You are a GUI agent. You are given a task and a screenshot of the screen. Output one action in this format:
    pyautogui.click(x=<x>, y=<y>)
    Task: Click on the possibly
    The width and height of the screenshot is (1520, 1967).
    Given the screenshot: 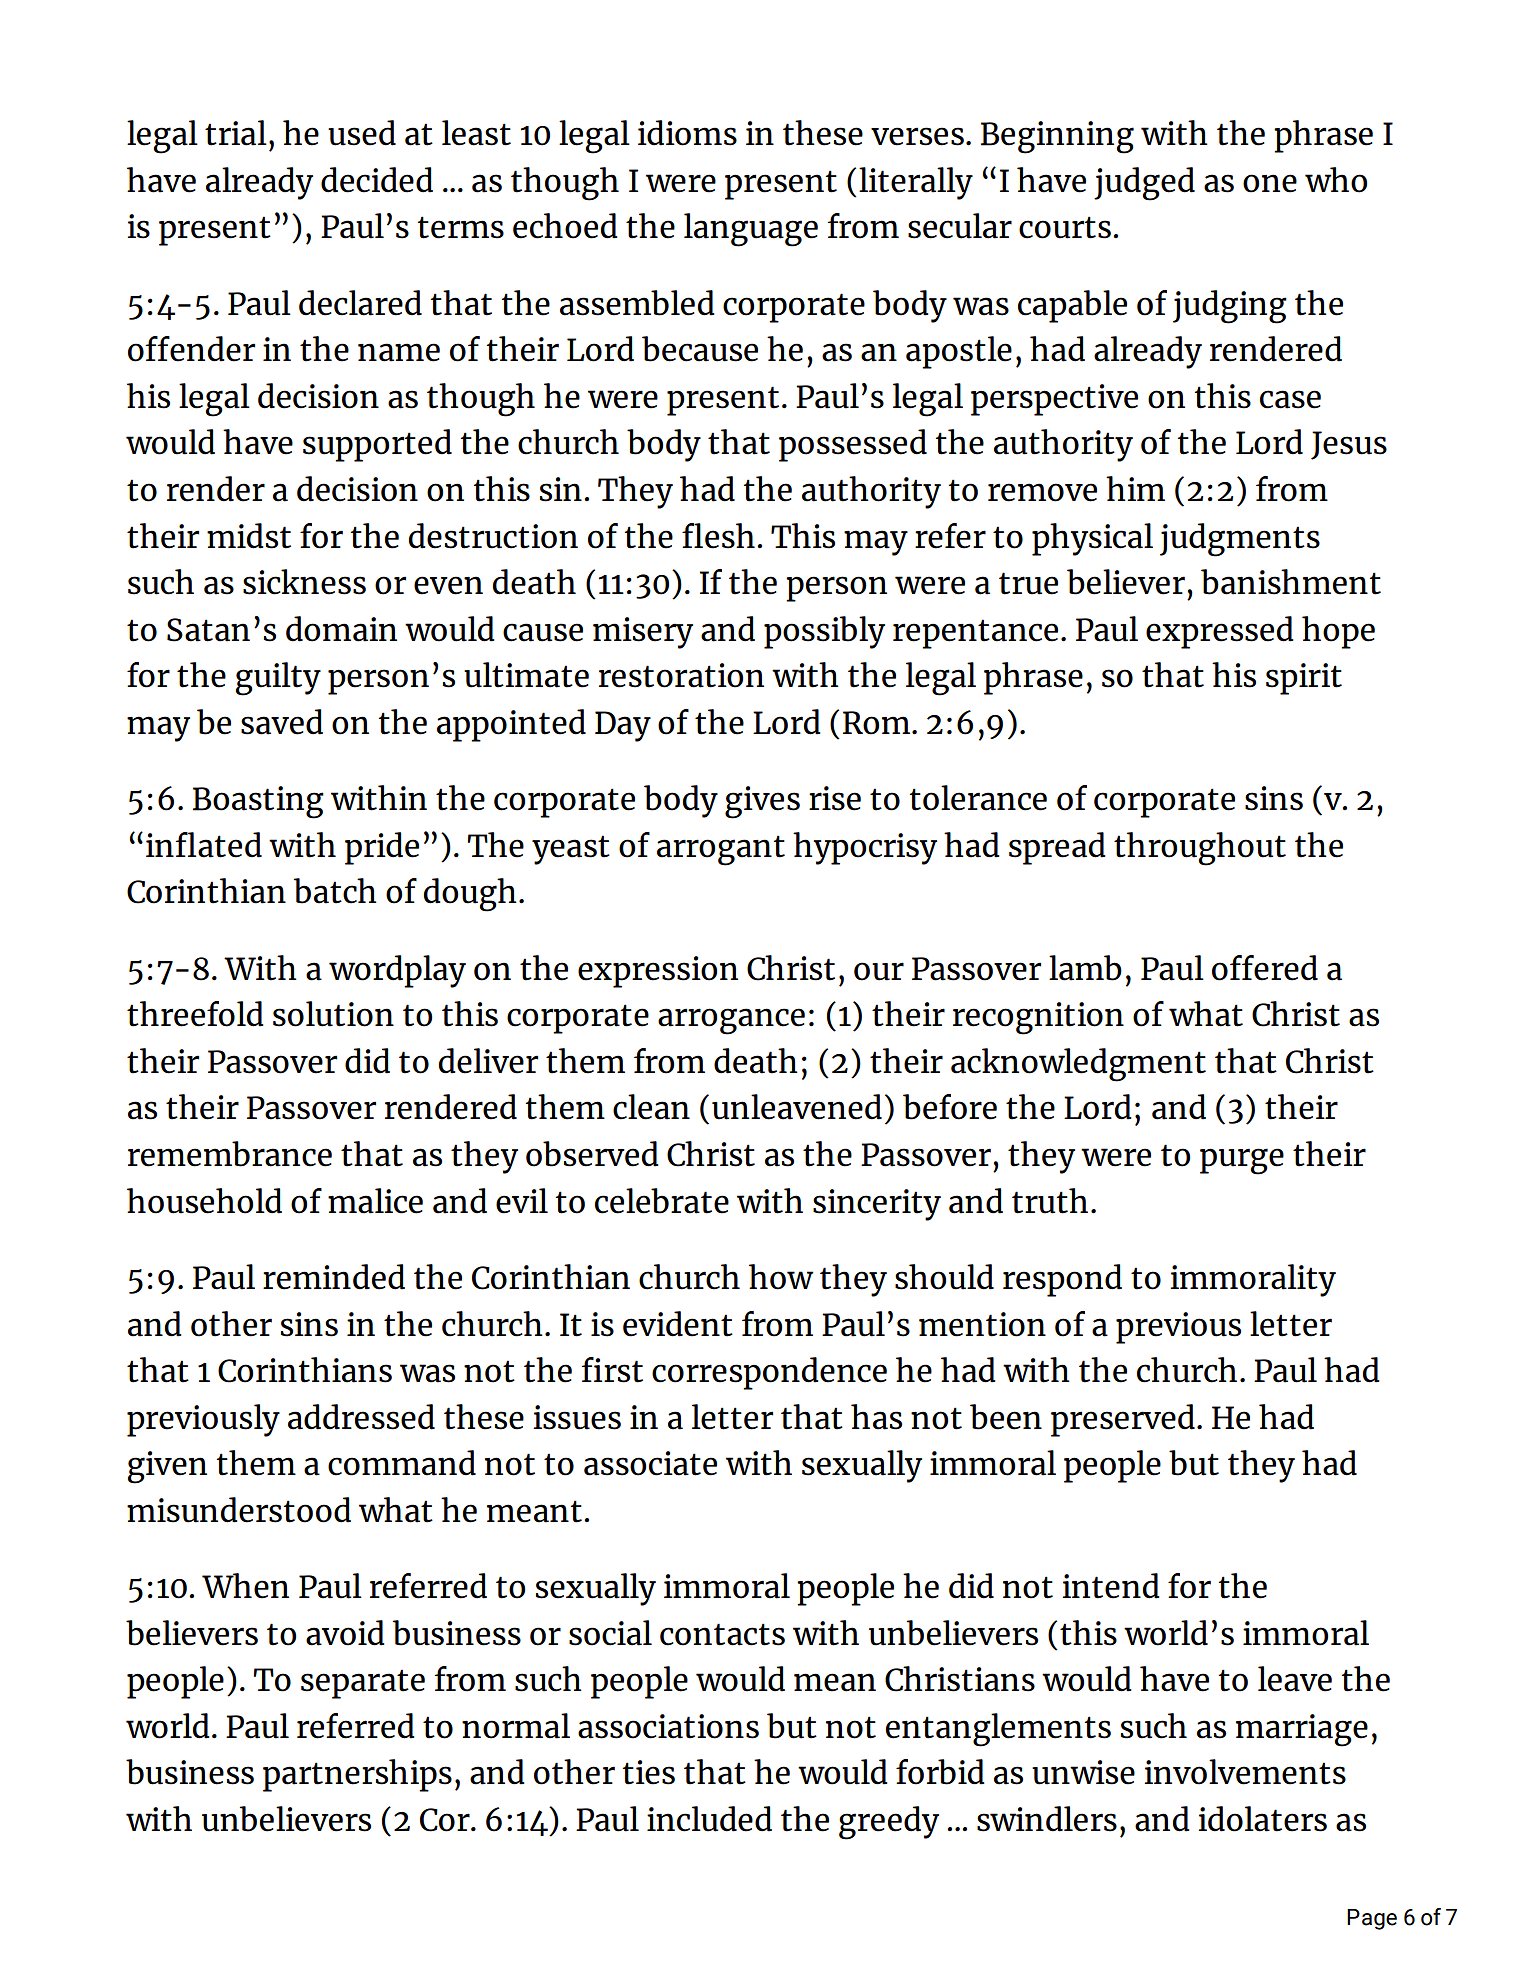 What is the action you would take?
    pyautogui.click(x=824, y=632)
